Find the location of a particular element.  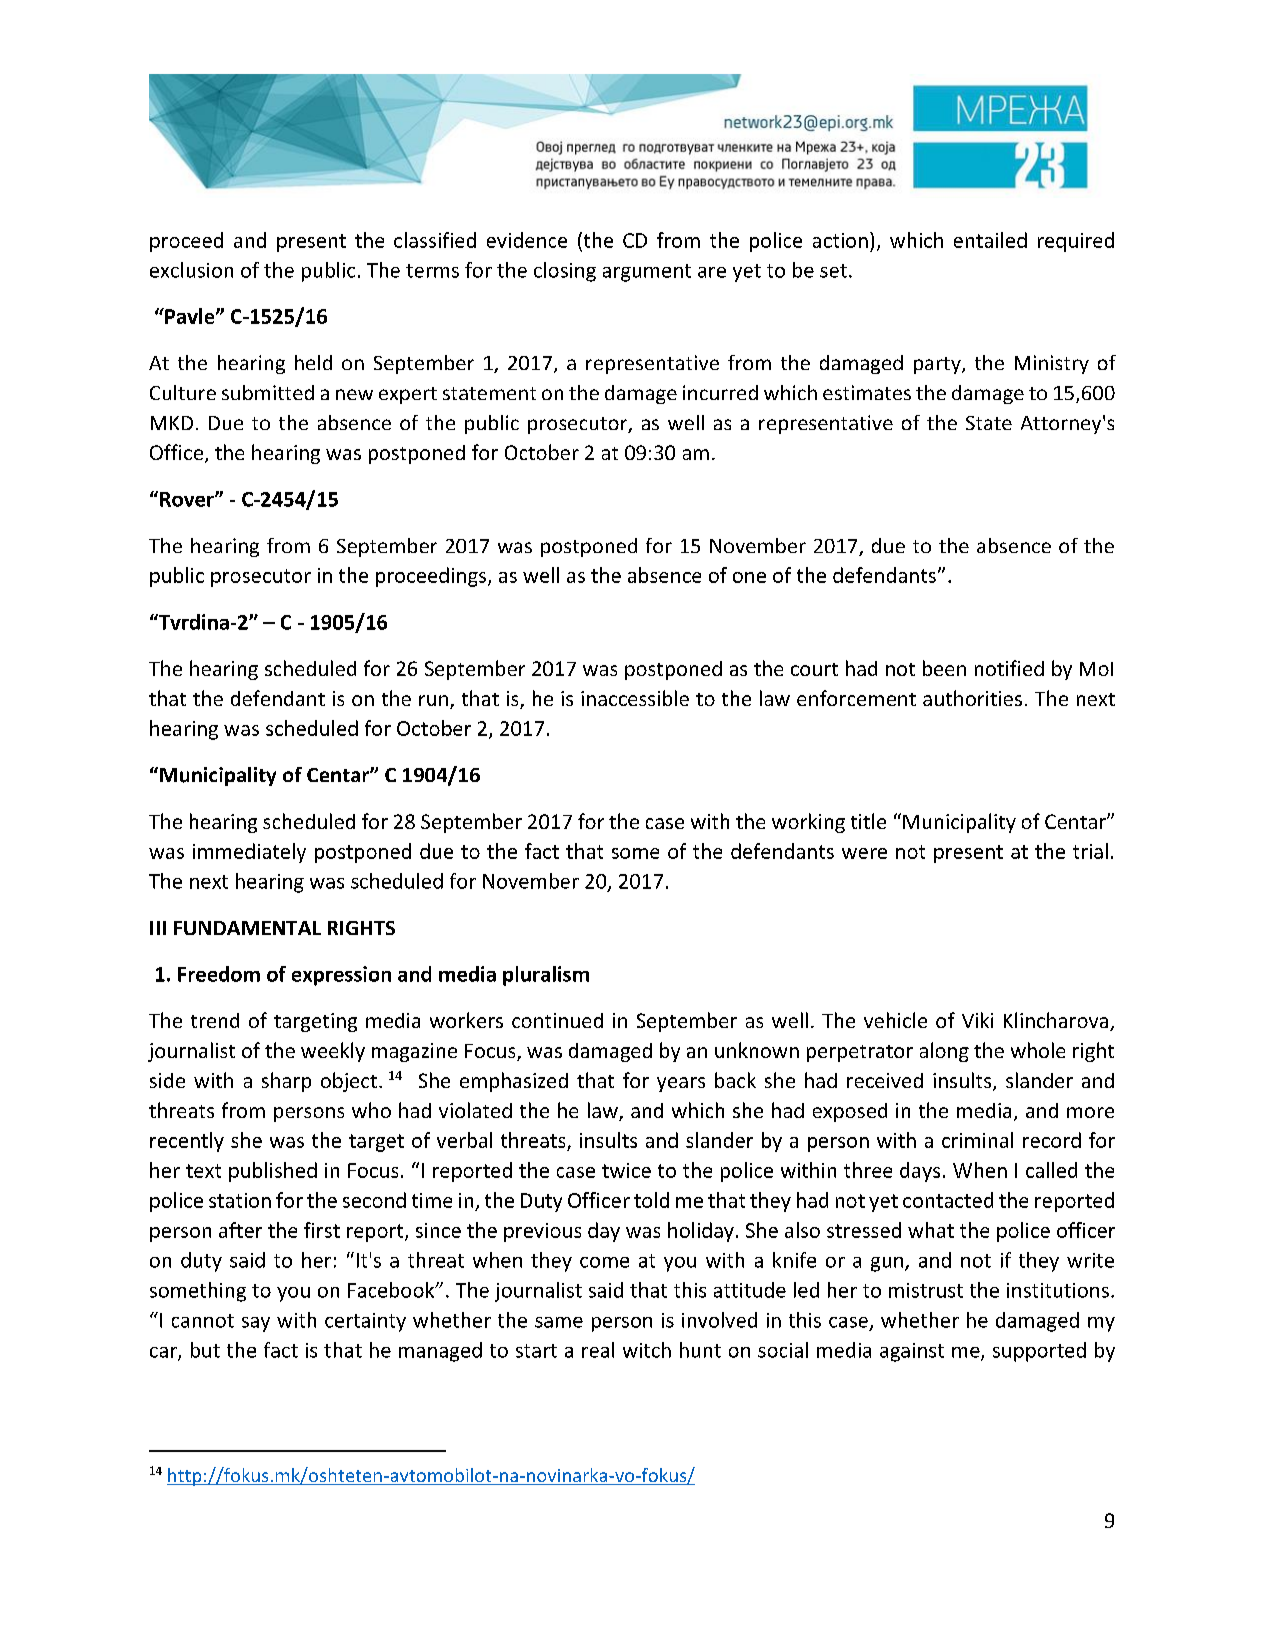

along is located at coordinates (944, 1052).
